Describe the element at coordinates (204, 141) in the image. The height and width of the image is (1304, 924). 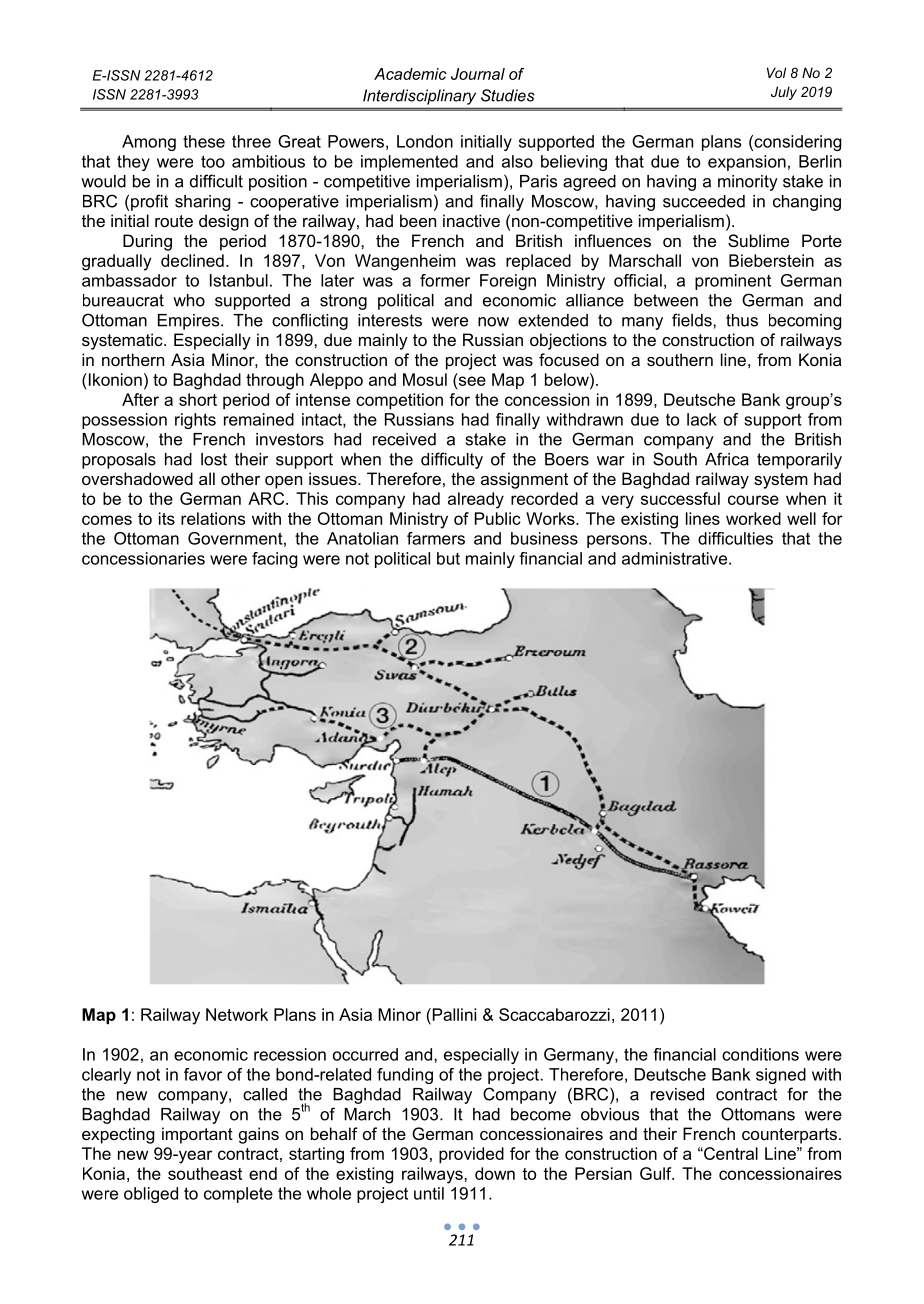
I see `these` at that location.
